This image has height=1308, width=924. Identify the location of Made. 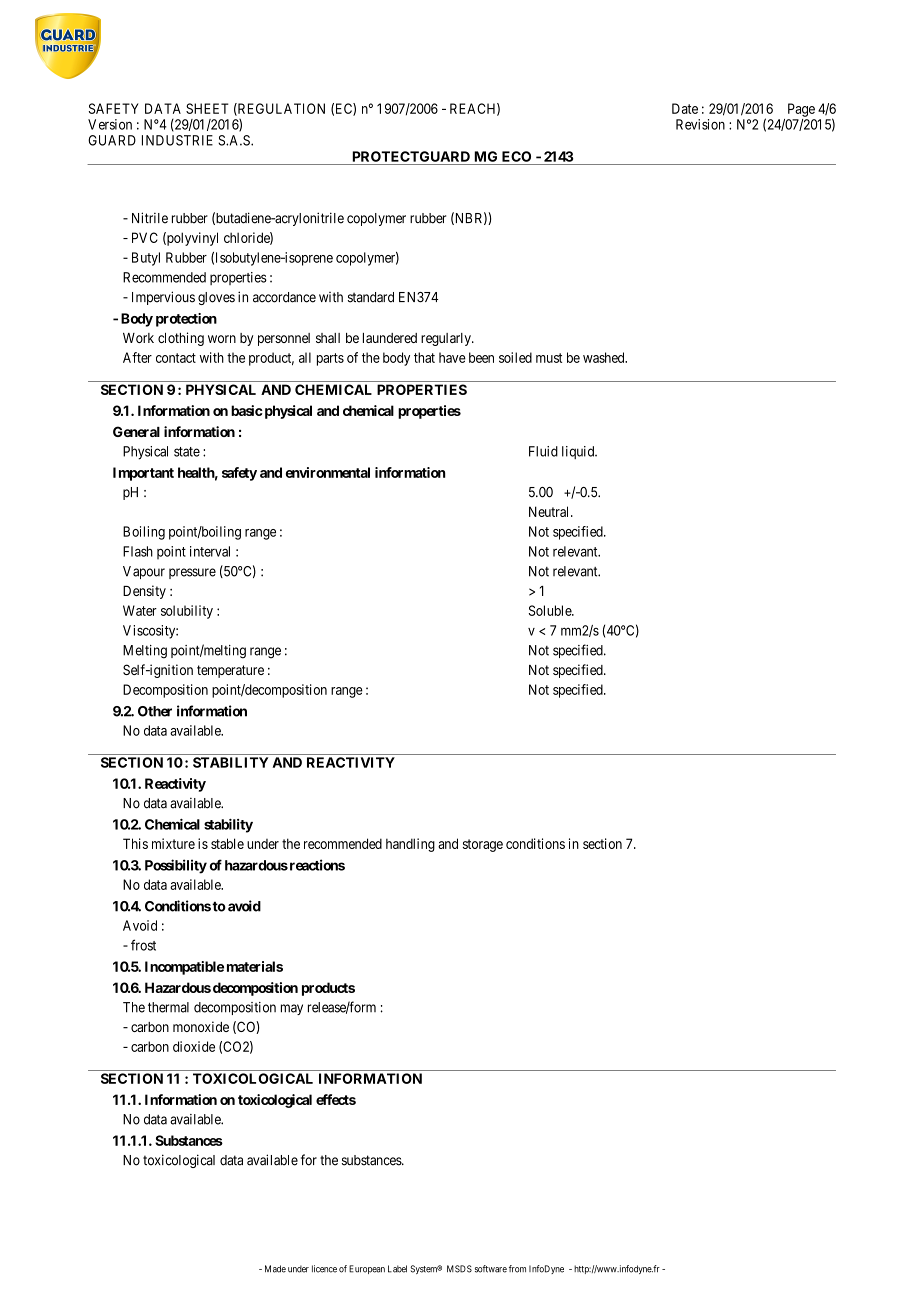
(275, 1269).
